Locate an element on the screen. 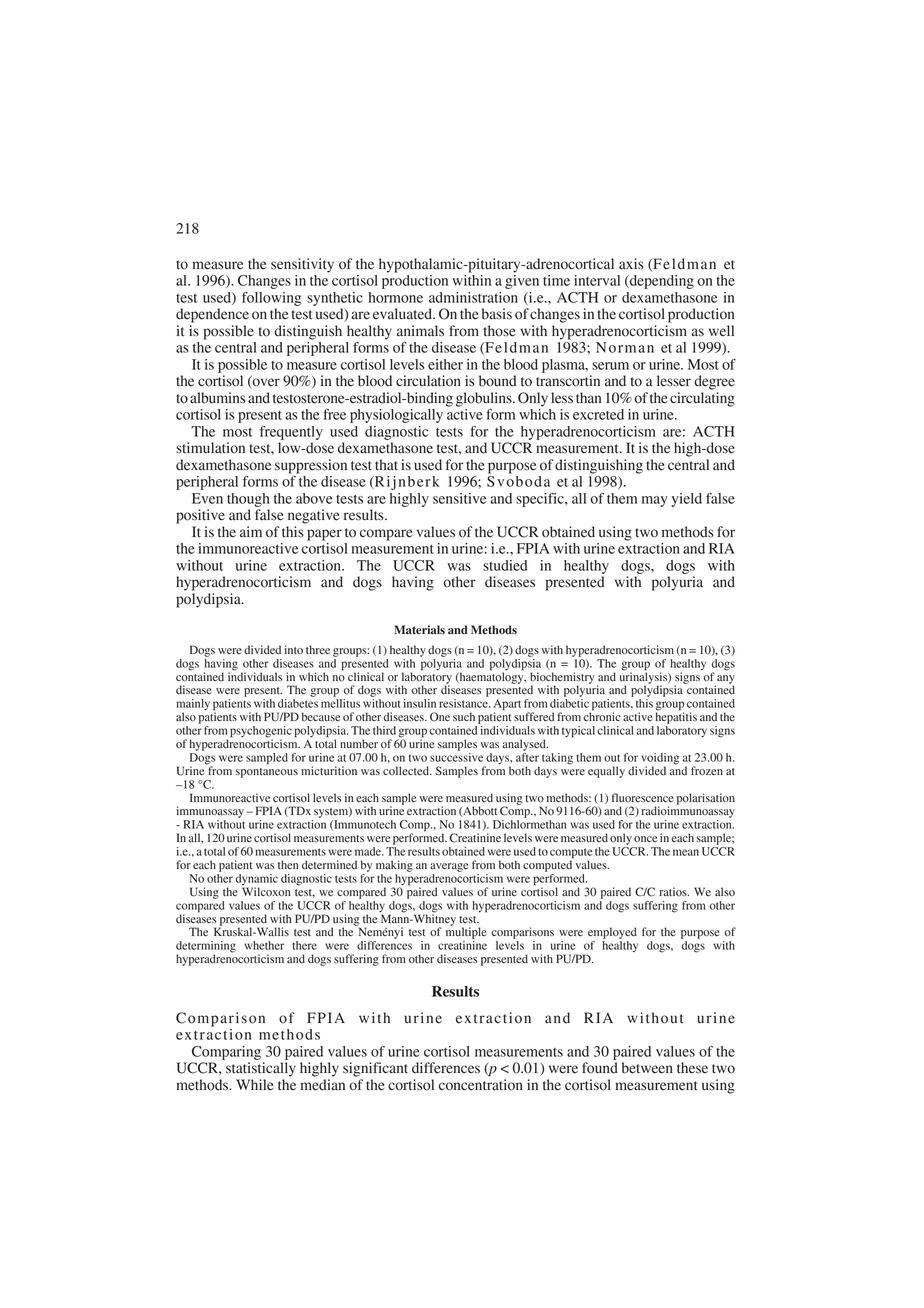  axis is located at coordinates (631, 264).
